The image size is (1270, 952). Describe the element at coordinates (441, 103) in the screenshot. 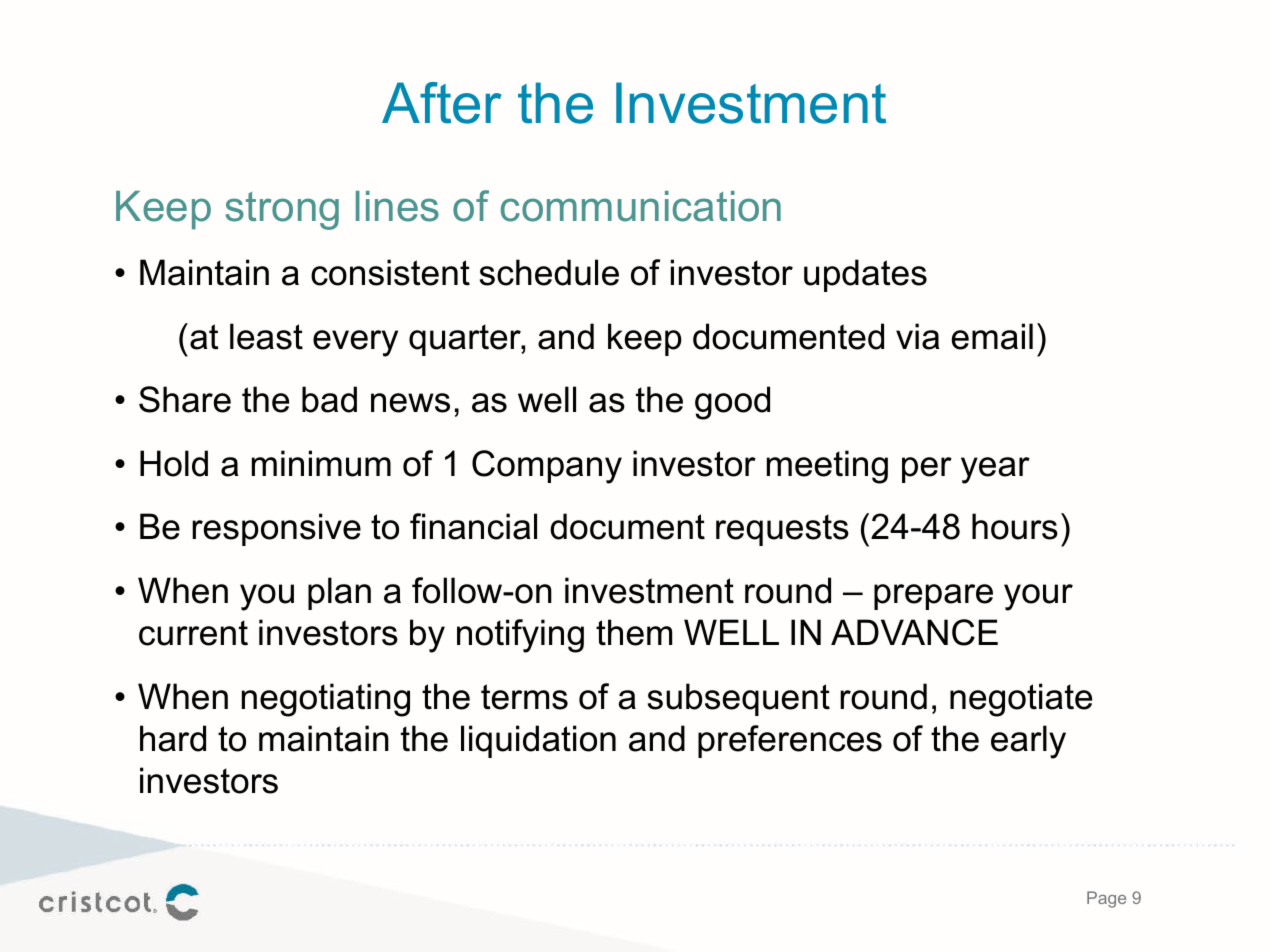

I see `After` at that location.
